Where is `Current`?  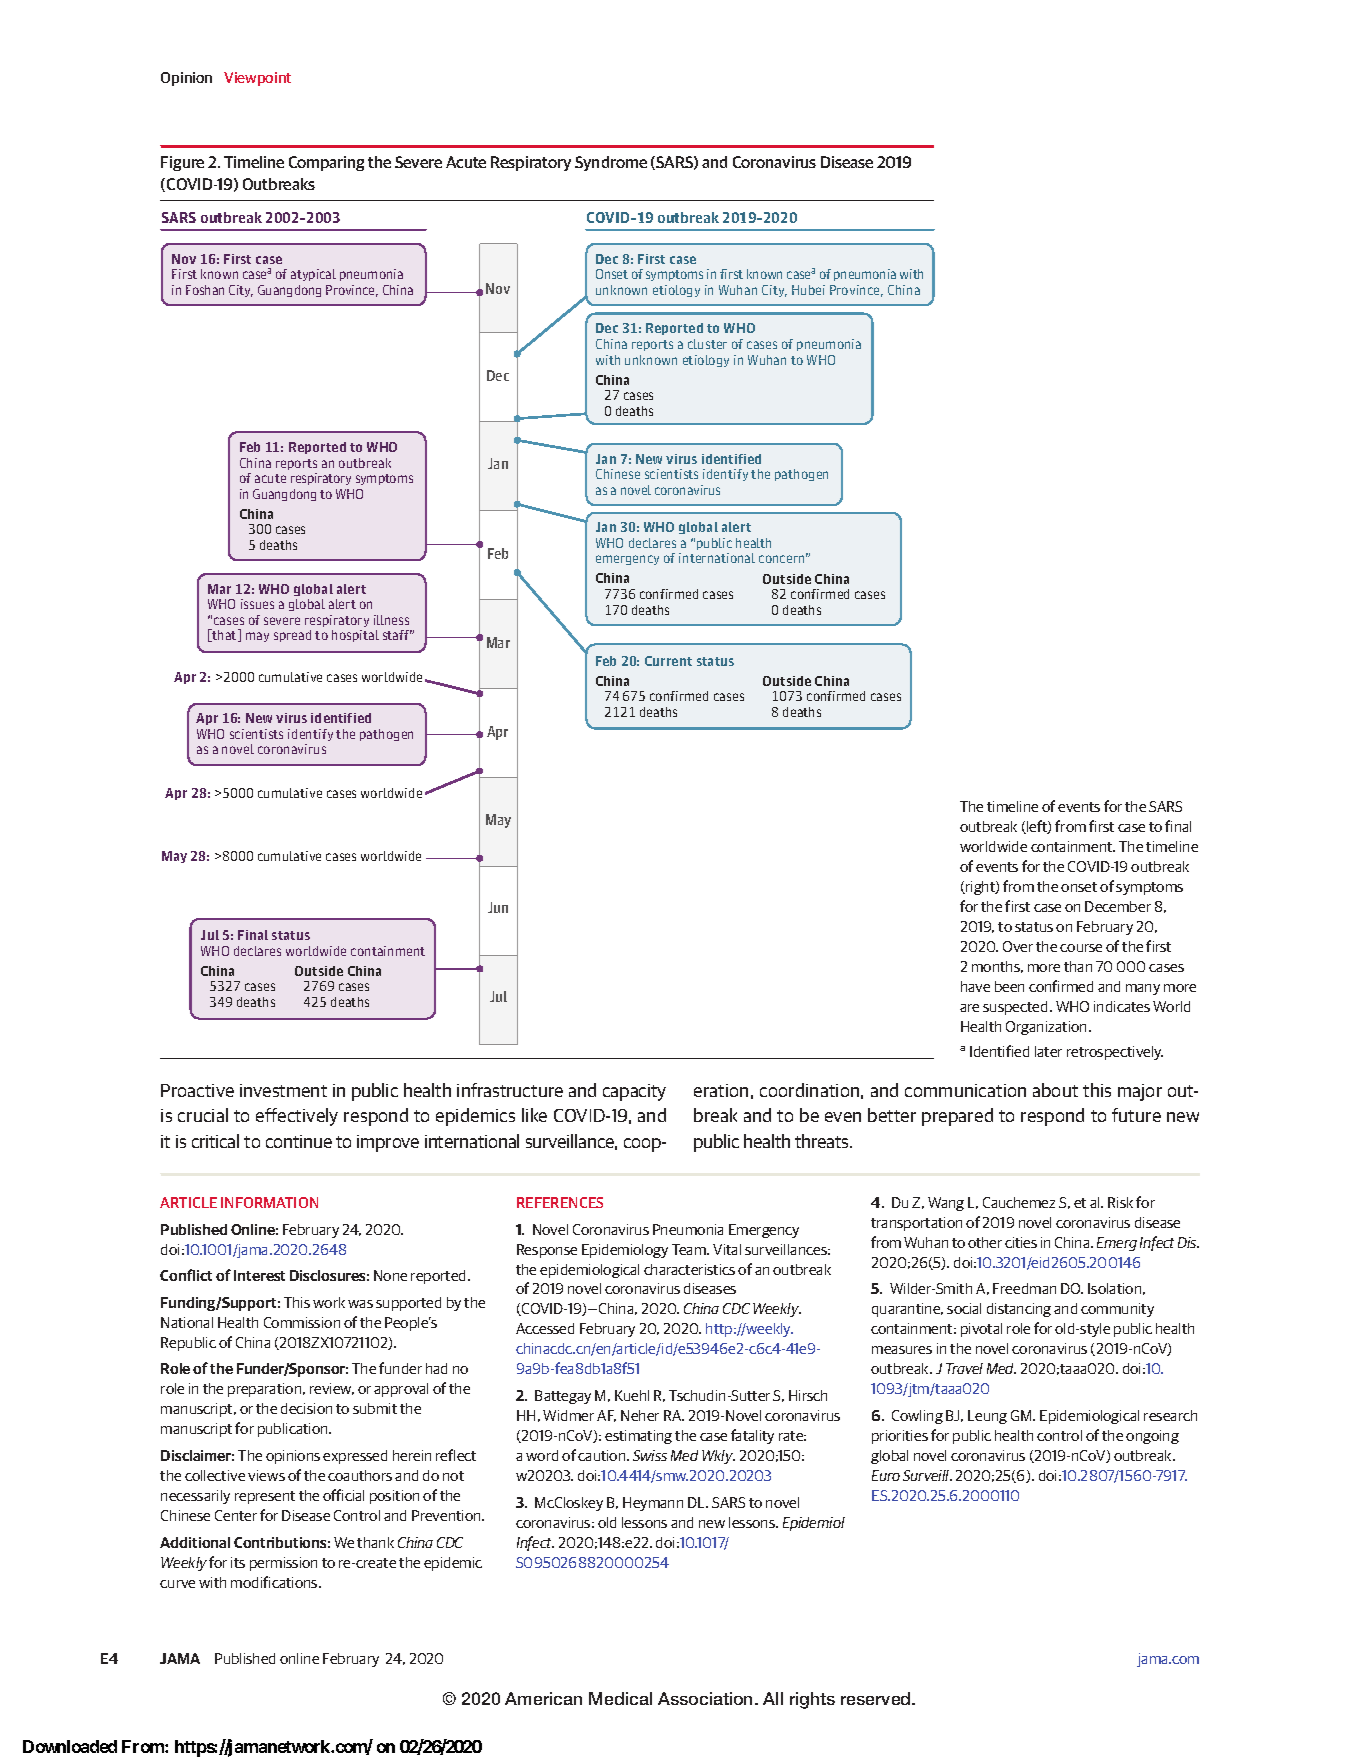
Current is located at coordinates (668, 661).
